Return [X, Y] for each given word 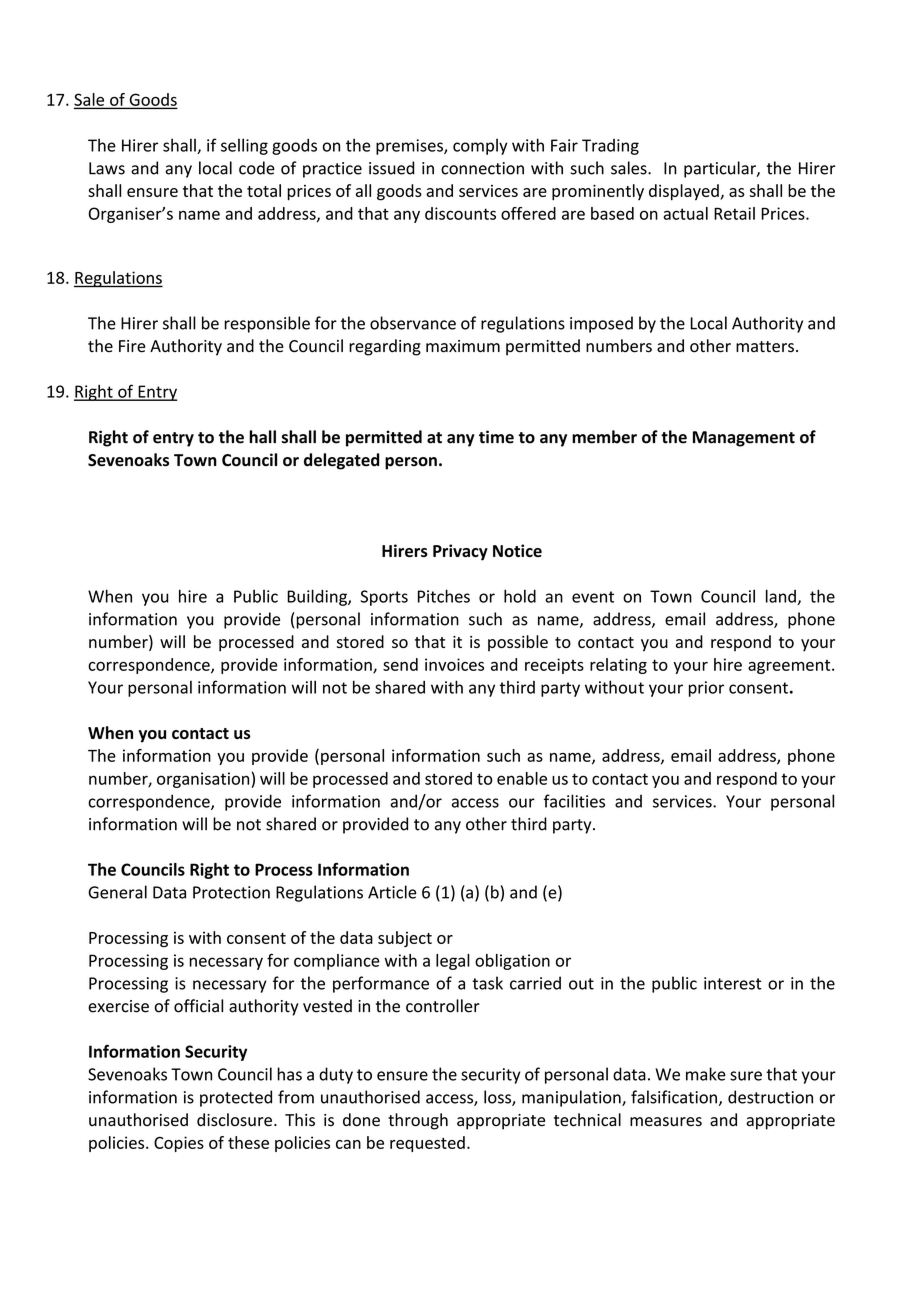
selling [244, 146]
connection [482, 168]
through [418, 1121]
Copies [179, 1144]
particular [721, 169]
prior [706, 689]
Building [318, 597]
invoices [454, 664]
